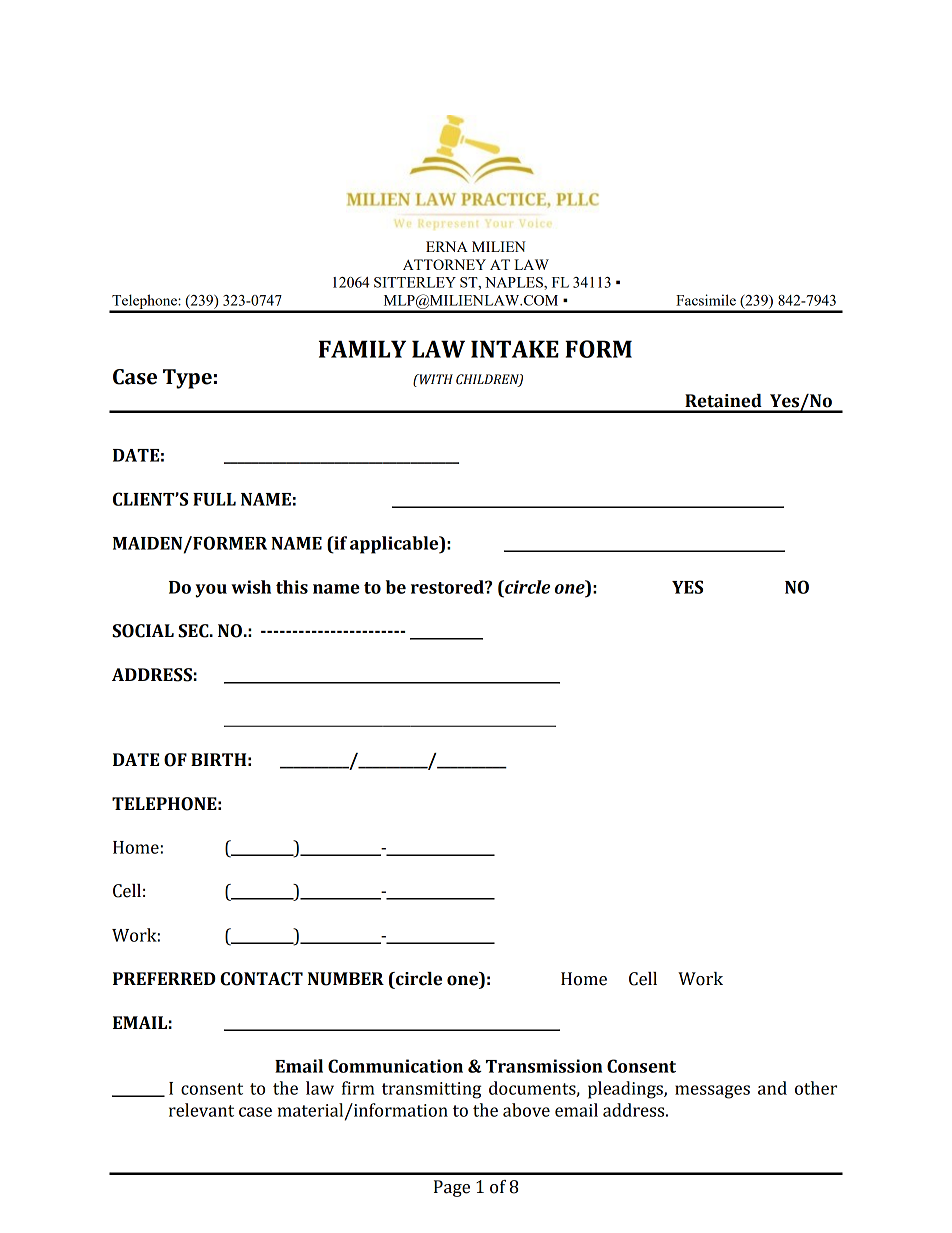 This image has height=1233, width=952. Describe the element at coordinates (435, 379) in the image. I see `WITH` at that location.
